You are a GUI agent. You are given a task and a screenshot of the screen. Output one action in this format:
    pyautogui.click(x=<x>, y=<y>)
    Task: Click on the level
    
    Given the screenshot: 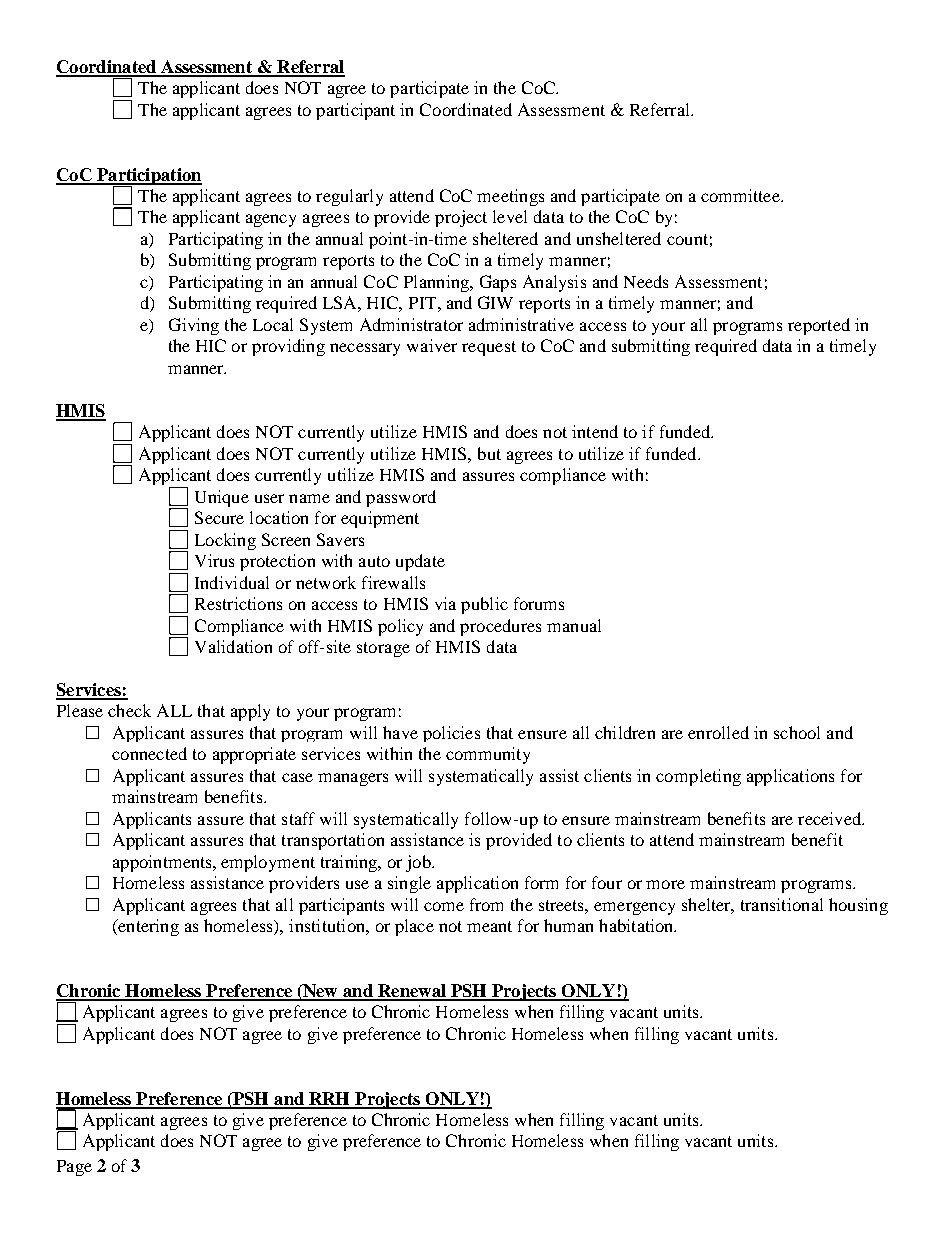 What is the action you would take?
    pyautogui.click(x=510, y=216)
